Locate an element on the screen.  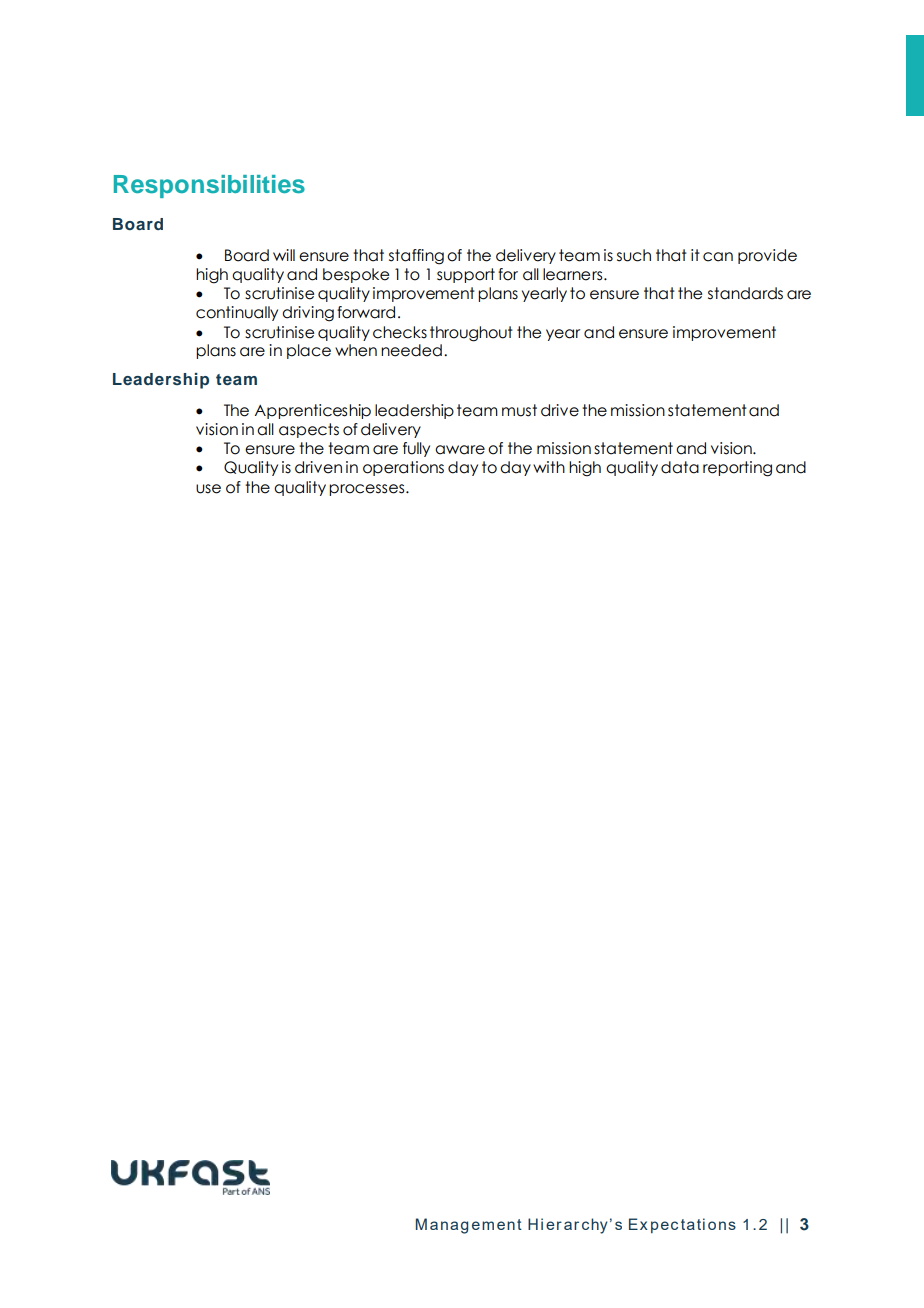
use is located at coordinates (208, 489).
